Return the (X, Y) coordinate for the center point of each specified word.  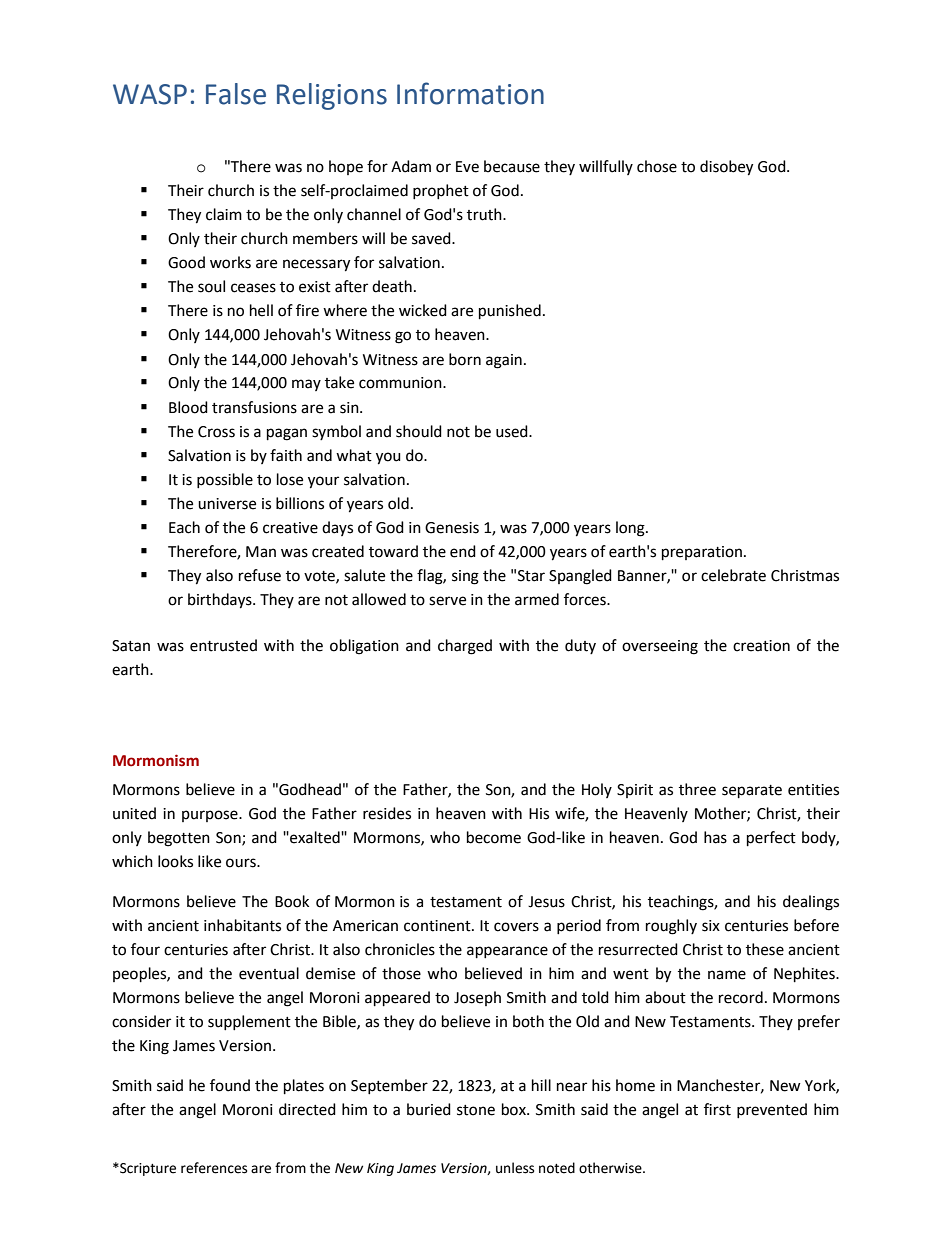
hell (261, 310)
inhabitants (242, 925)
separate (752, 792)
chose (657, 166)
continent (438, 926)
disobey (726, 168)
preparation (702, 553)
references (214, 1168)
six (711, 926)
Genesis (452, 528)
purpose (211, 816)
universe (227, 504)
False (236, 94)
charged (465, 647)
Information (470, 93)
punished (510, 312)
